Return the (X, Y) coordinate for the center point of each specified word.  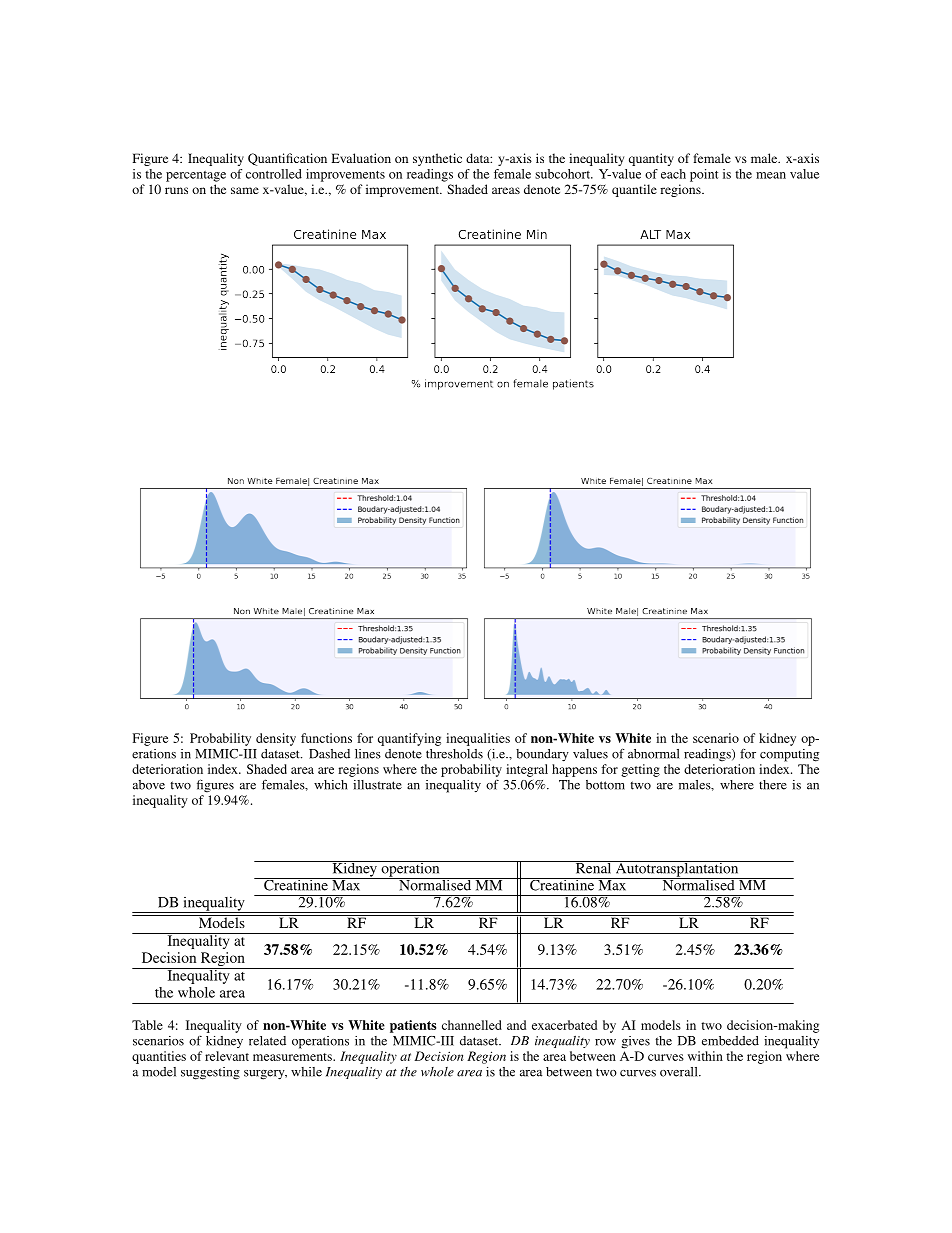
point (704, 175)
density (276, 739)
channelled (472, 1025)
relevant (227, 1056)
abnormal (654, 754)
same (245, 190)
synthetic (437, 159)
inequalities (478, 739)
